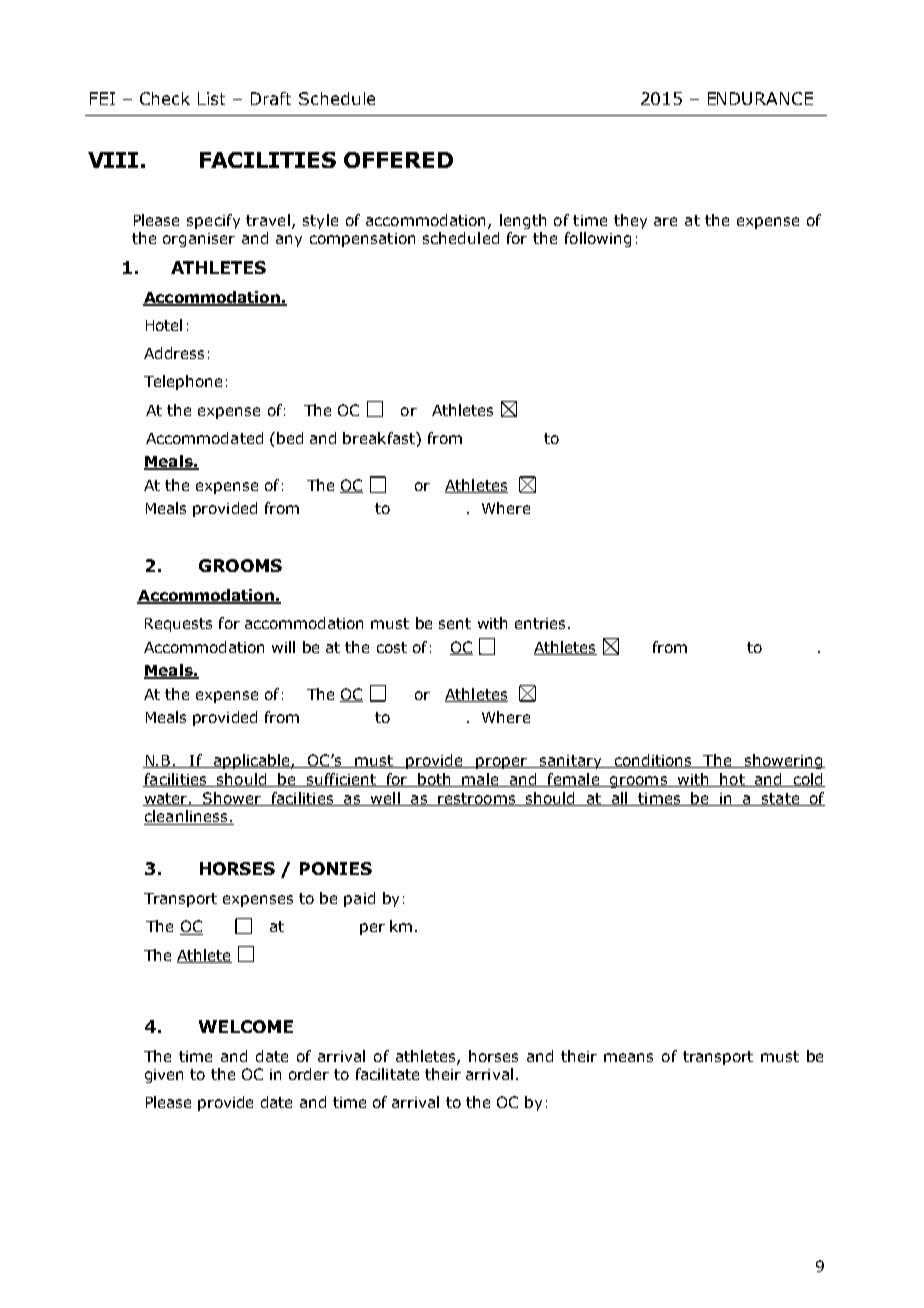  I want to click on facilitate, so click(387, 1074).
